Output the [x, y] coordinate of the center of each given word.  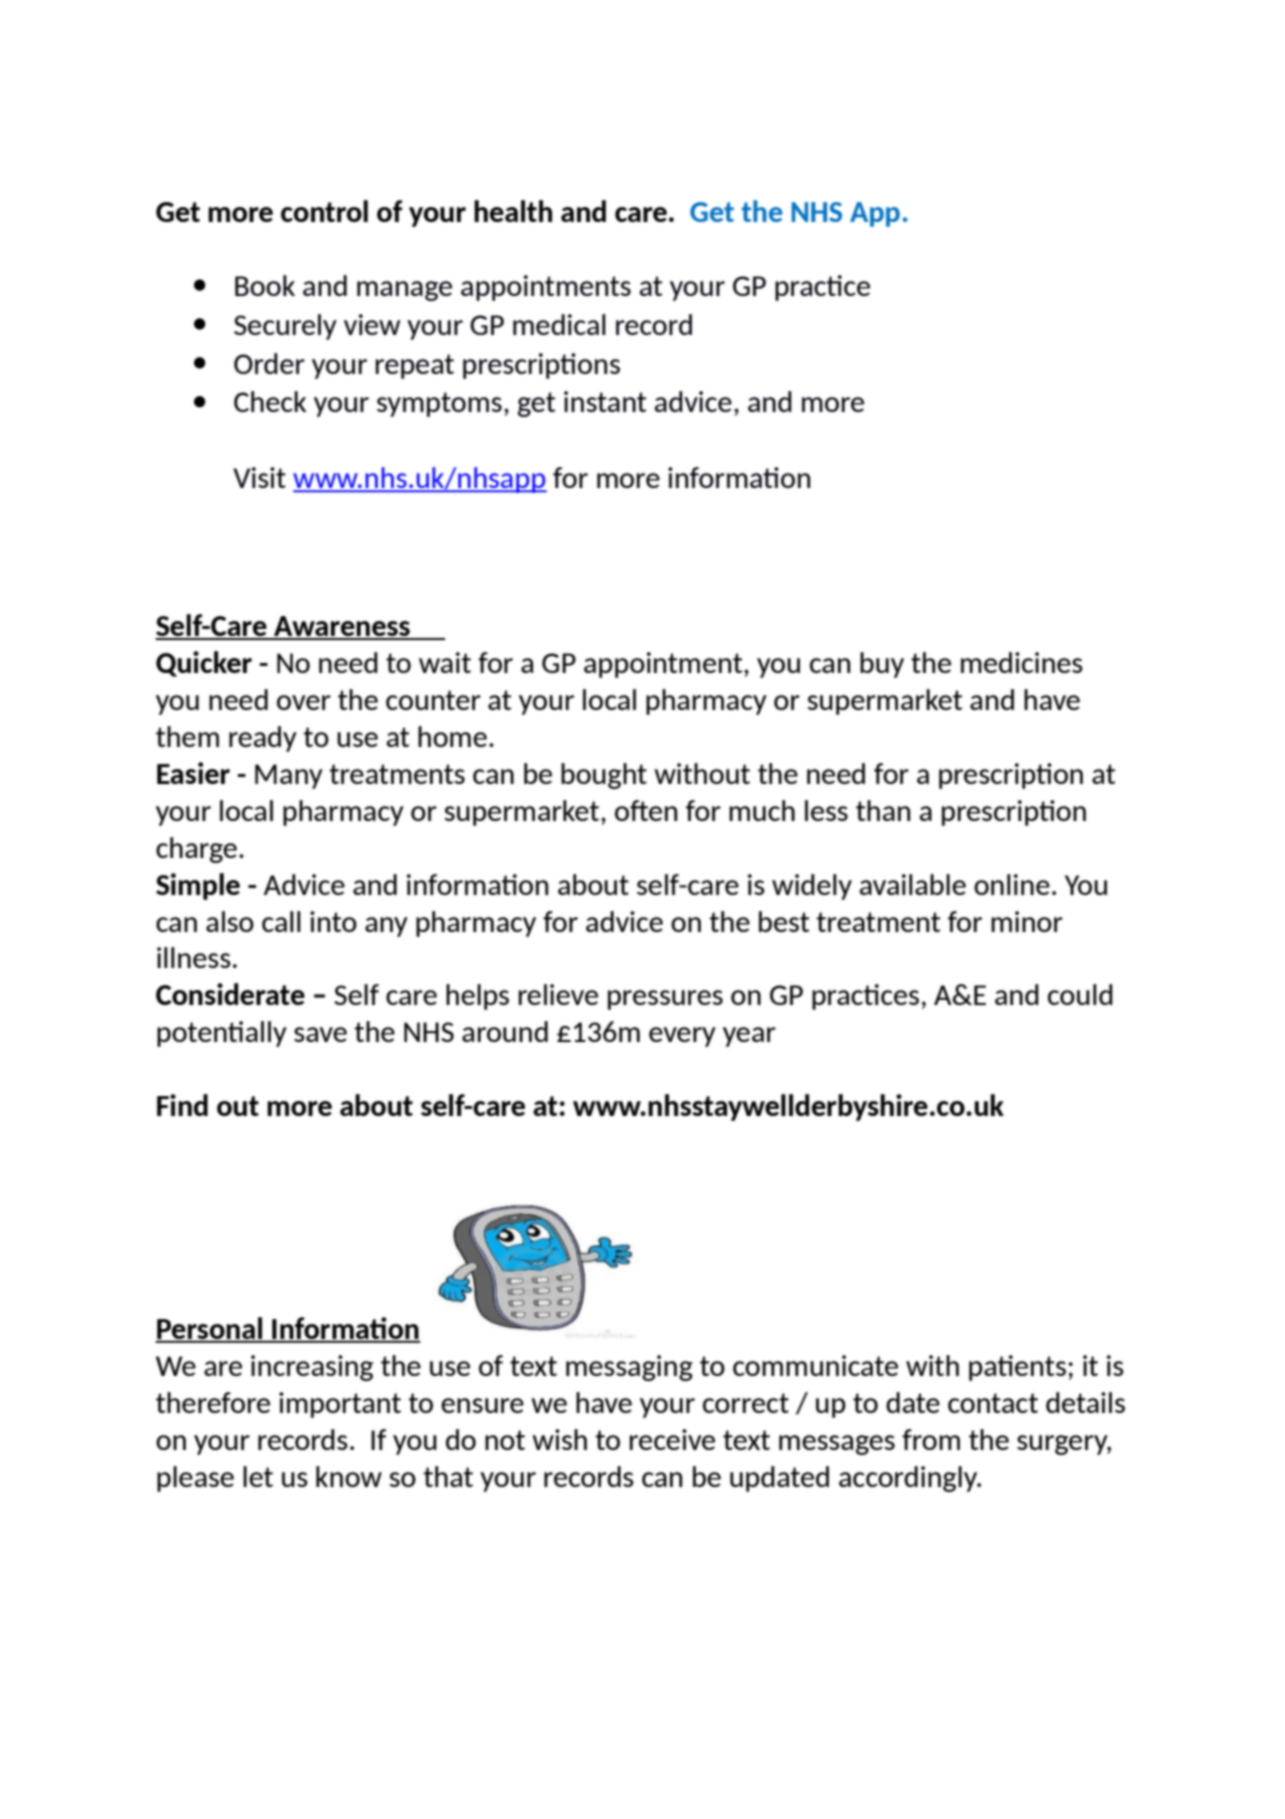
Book [265, 285]
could [1080, 994]
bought [604, 776]
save [320, 1034]
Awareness [342, 627]
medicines [1022, 662]
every [682, 1037]
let [258, 1476]
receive [672, 1439]
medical [559, 324]
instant [605, 401]
